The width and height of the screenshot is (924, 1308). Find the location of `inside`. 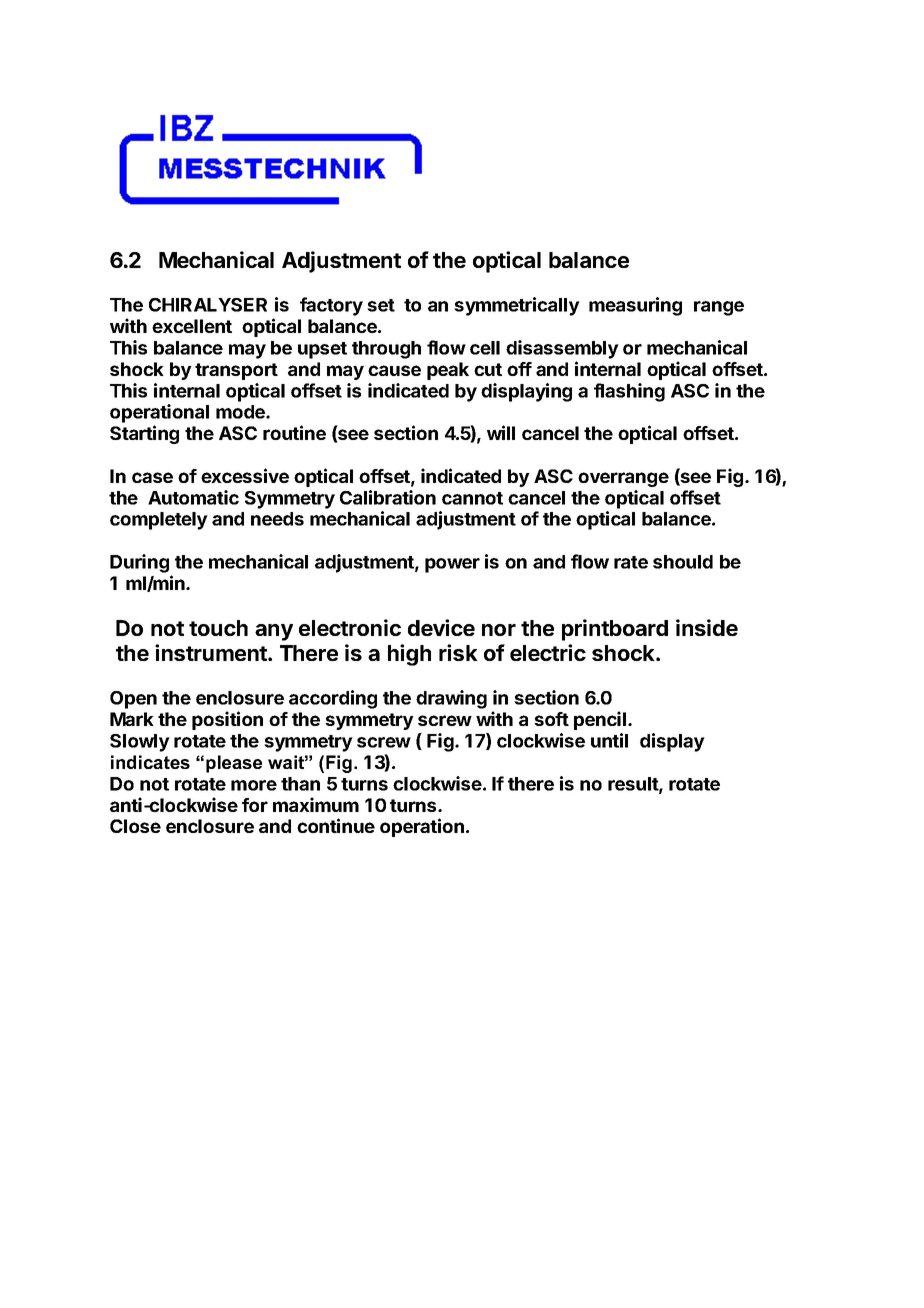

inside is located at coordinates (707, 627).
